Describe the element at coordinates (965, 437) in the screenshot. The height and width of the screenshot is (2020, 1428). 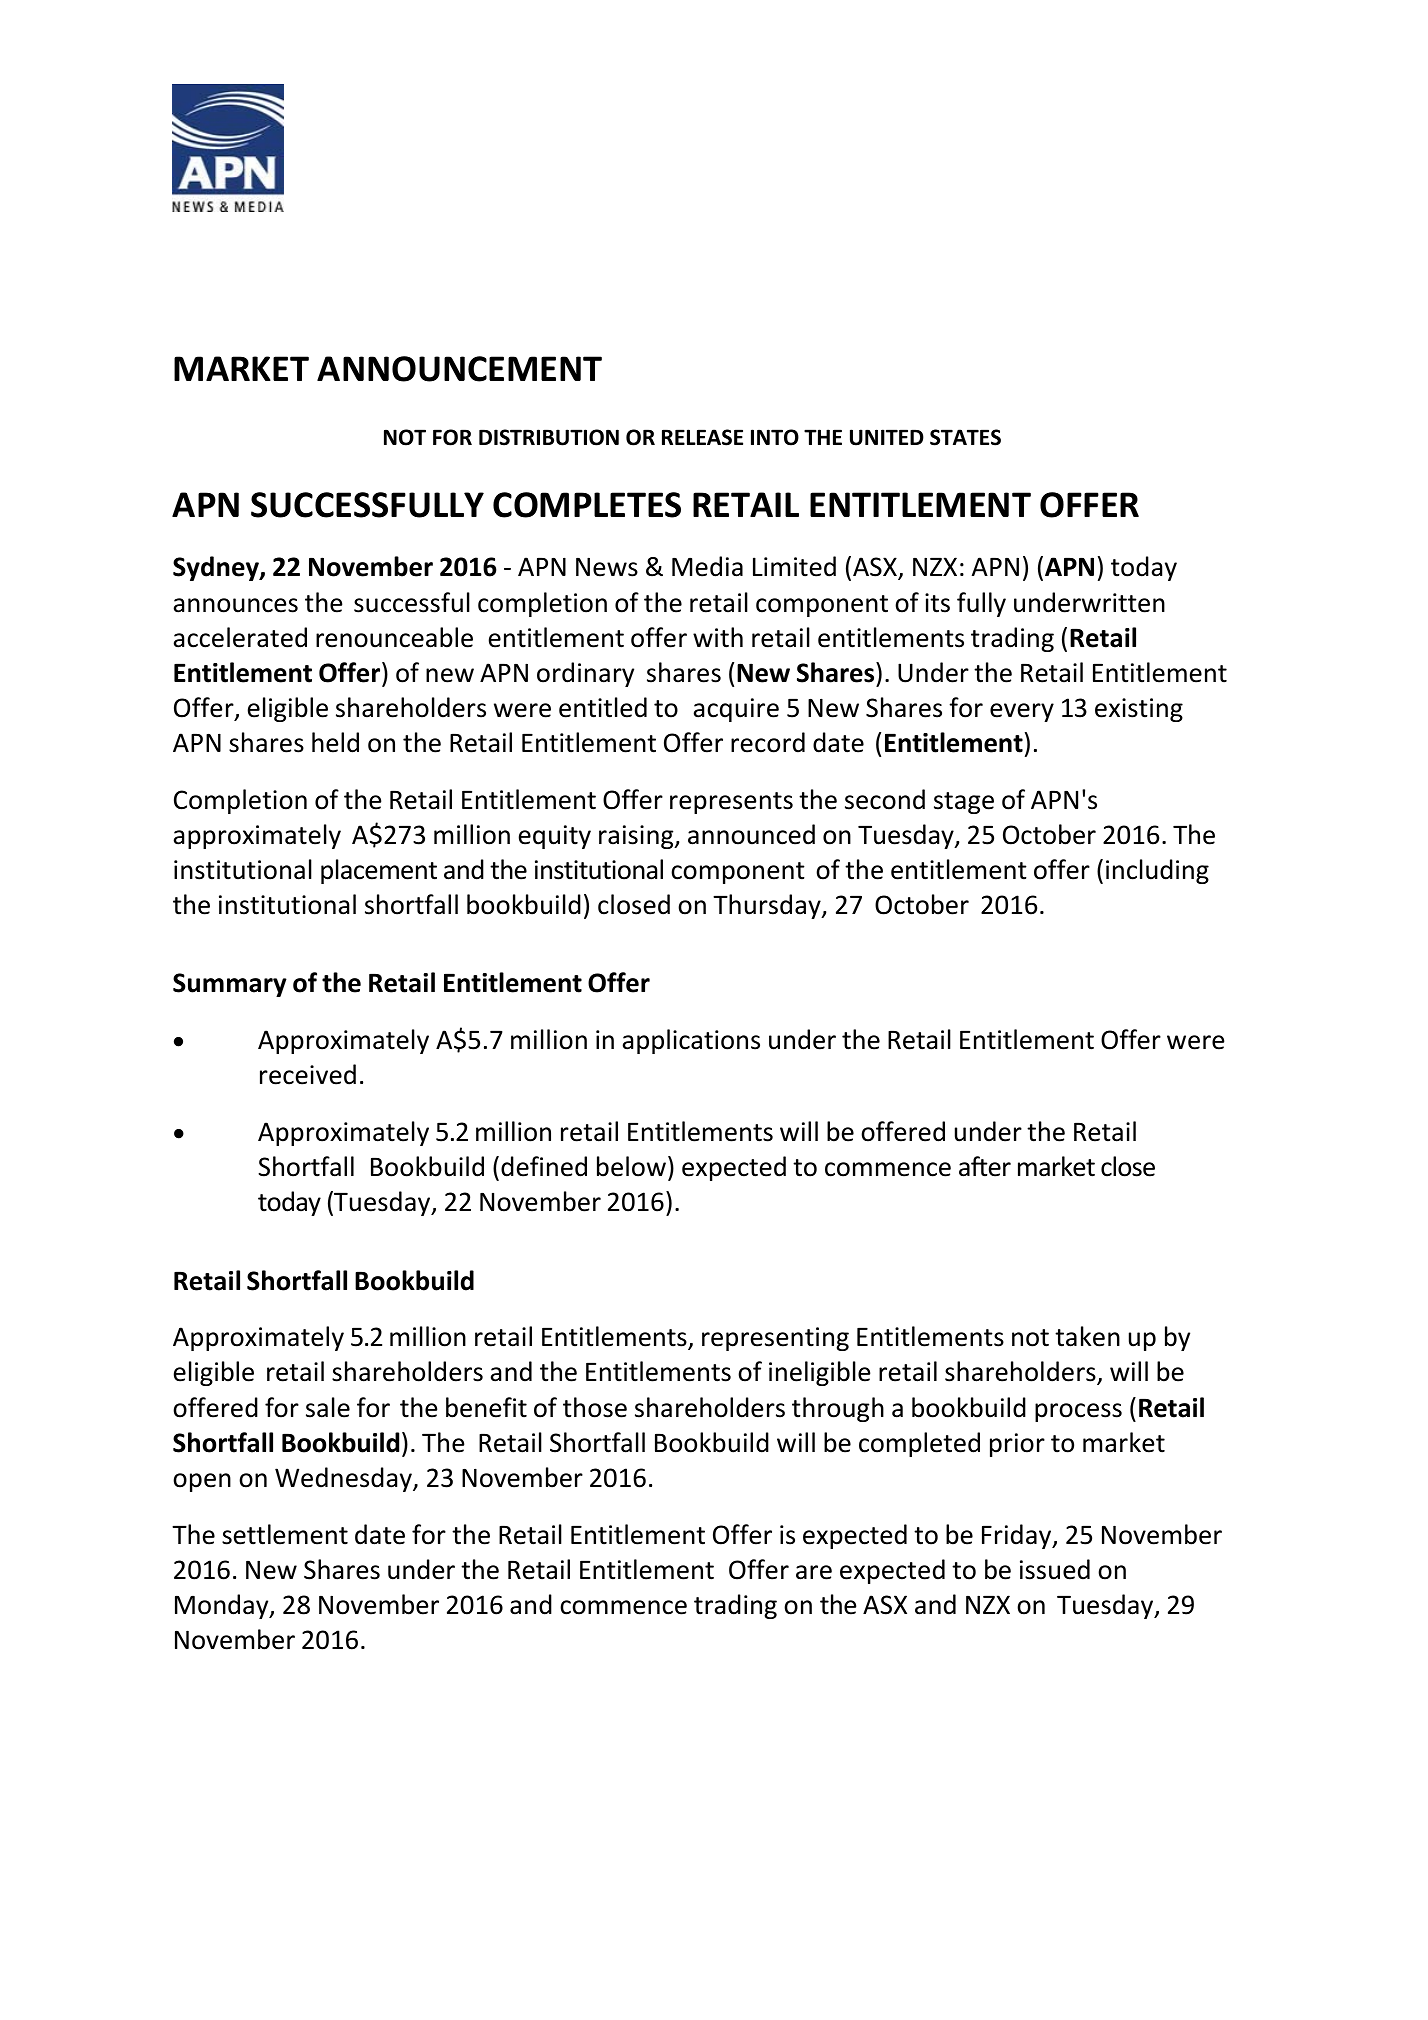
I see `STATES` at that location.
